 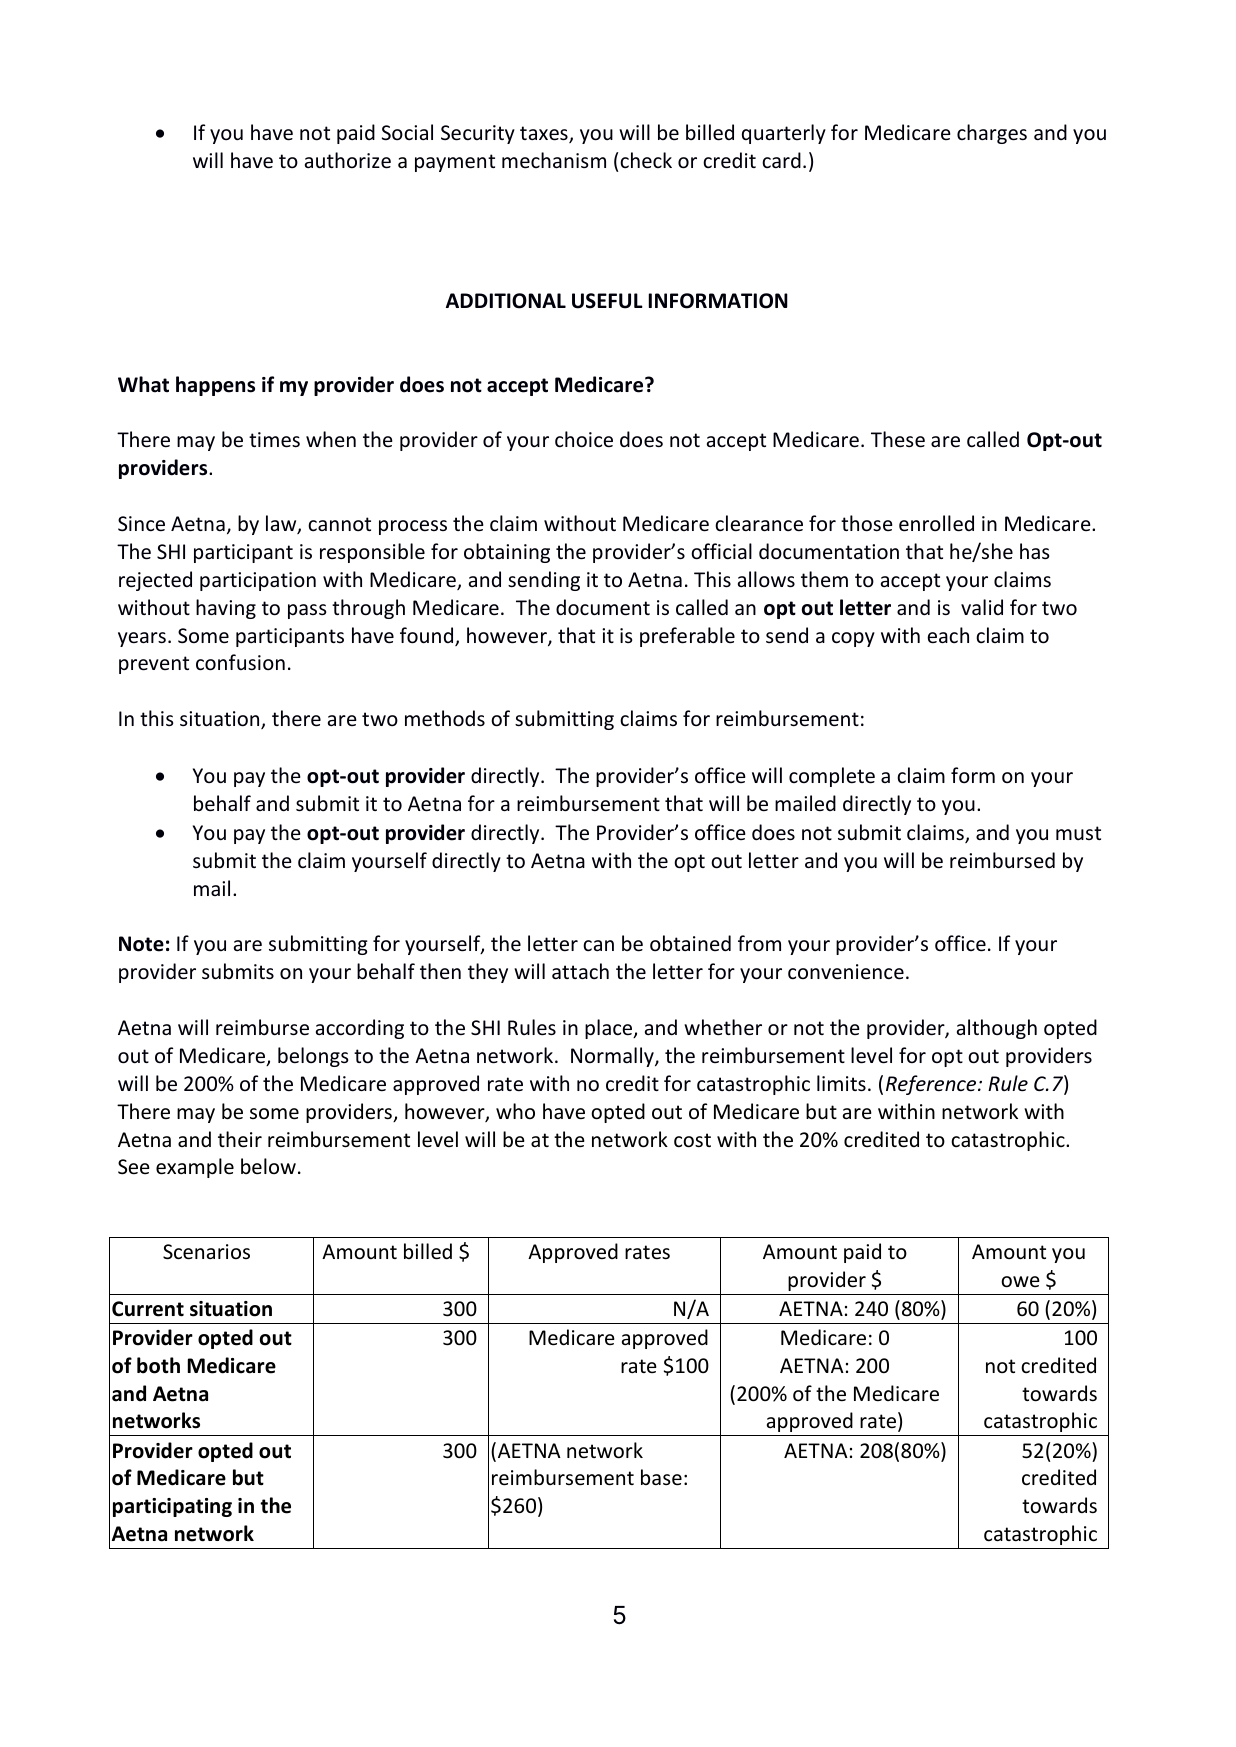 What do you see at coordinates (692, 1140) in the screenshot?
I see `cost` at bounding box center [692, 1140].
